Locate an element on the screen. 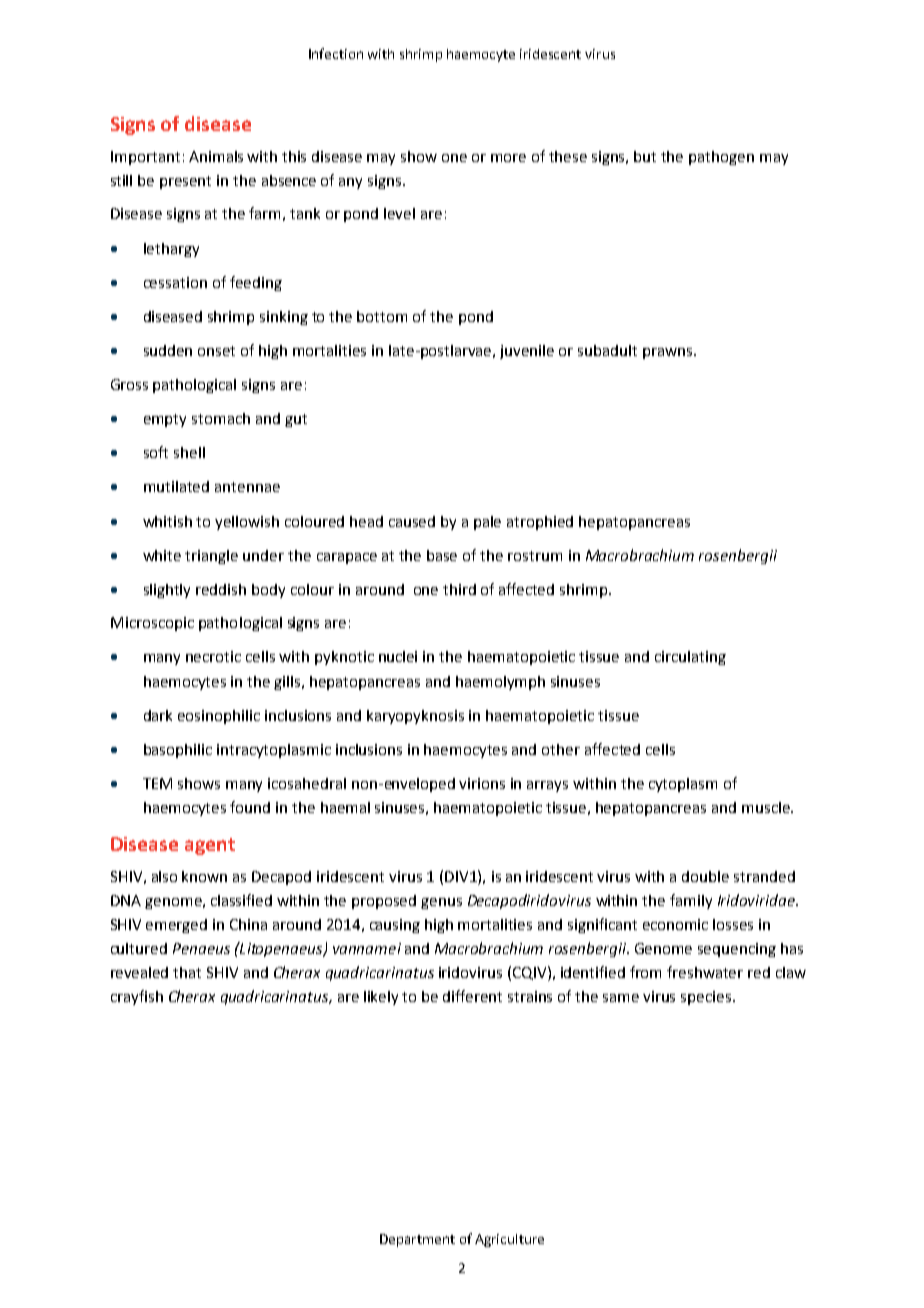 The width and height of the screenshot is (924, 1308). virions is located at coordinates (482, 783).
